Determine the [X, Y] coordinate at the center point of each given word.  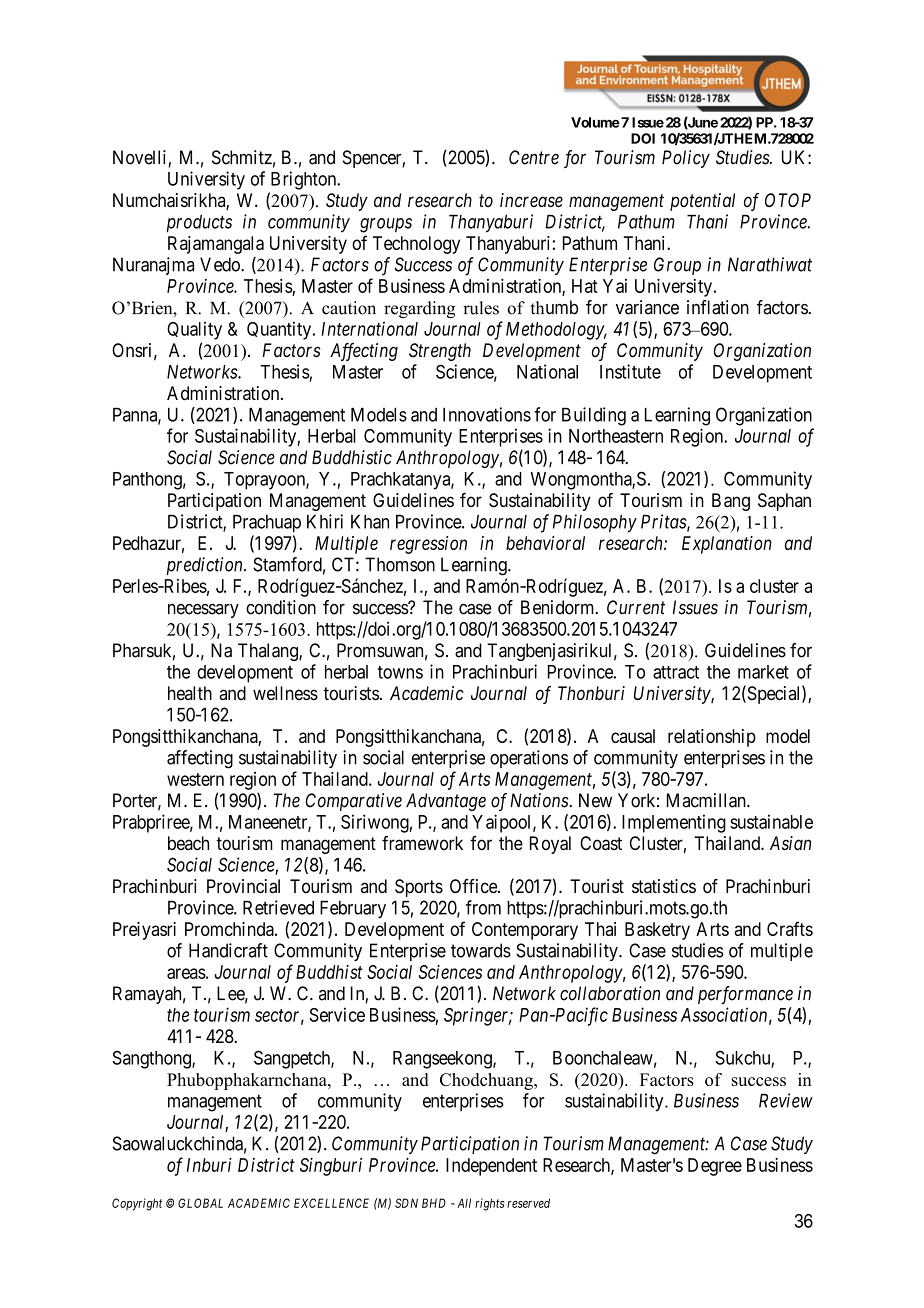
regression [428, 545]
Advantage [446, 802]
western [195, 779]
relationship [712, 738]
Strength [440, 352]
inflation [718, 307]
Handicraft [228, 950]
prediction [205, 566]
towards [481, 950]
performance [745, 995]
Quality [194, 330]
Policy [686, 159]
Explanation [727, 545]
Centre [534, 157]
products [199, 223]
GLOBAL [200, 1203]
